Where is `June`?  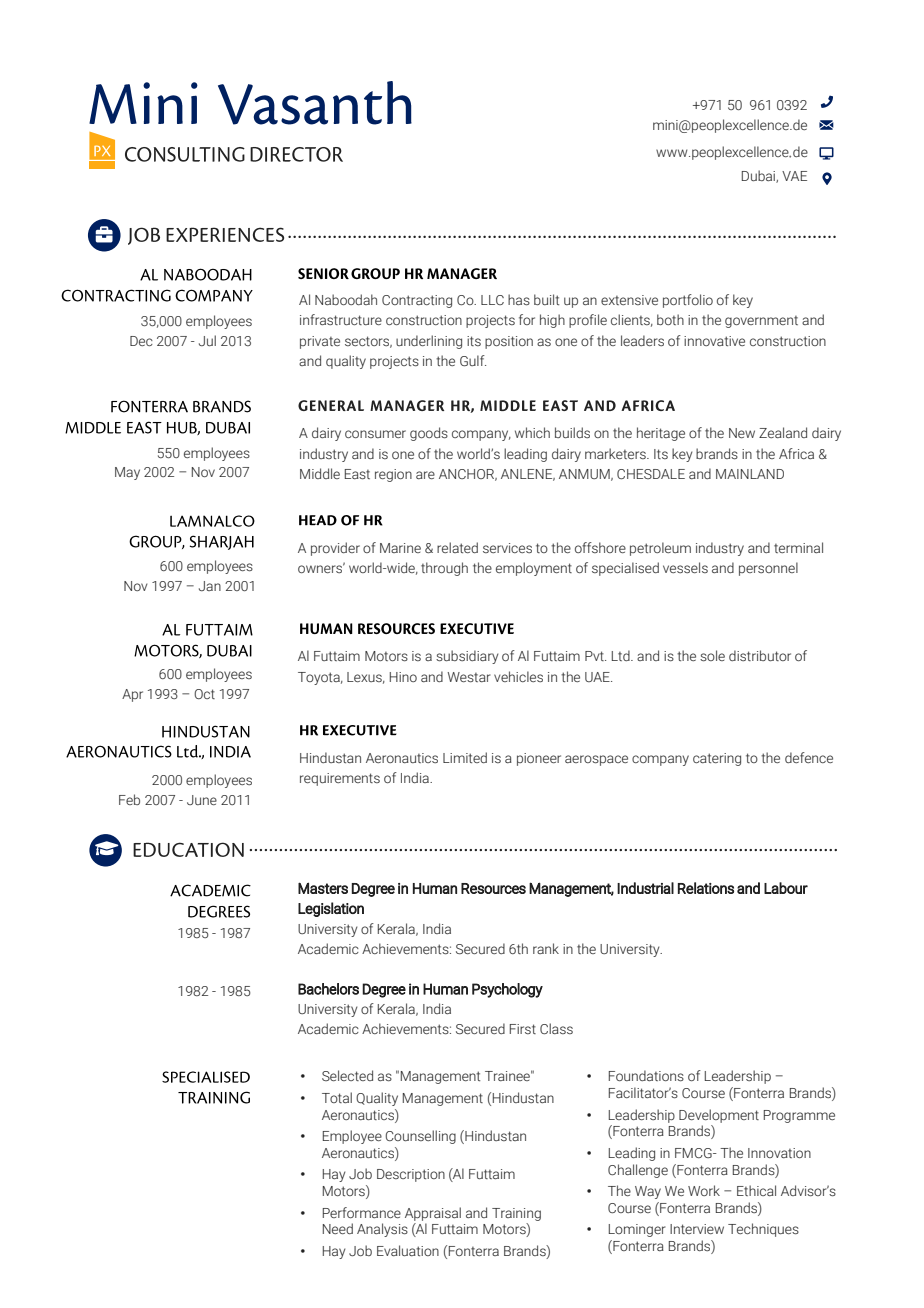
June is located at coordinates (202, 800).
